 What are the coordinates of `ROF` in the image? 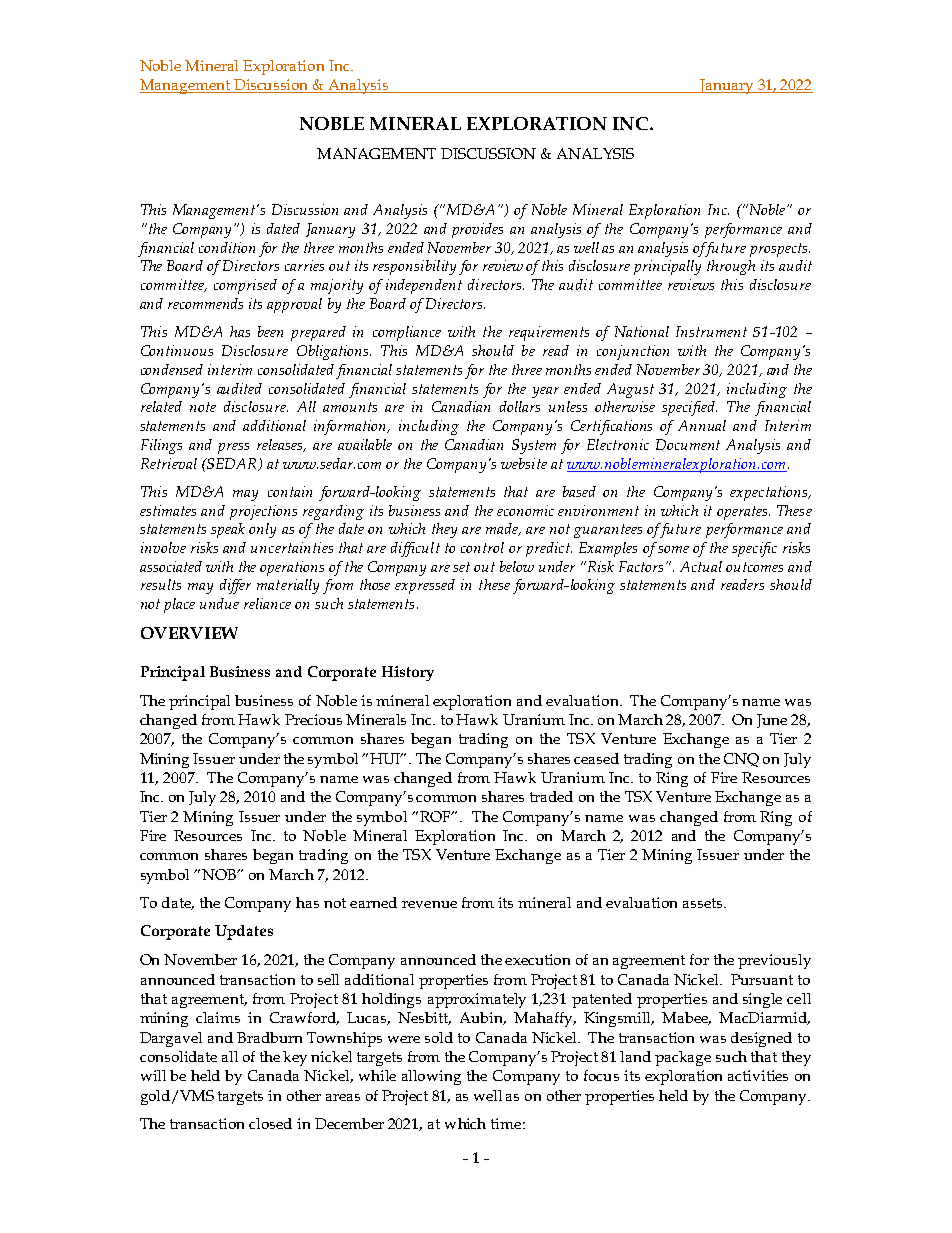 It's located at (436, 816).
